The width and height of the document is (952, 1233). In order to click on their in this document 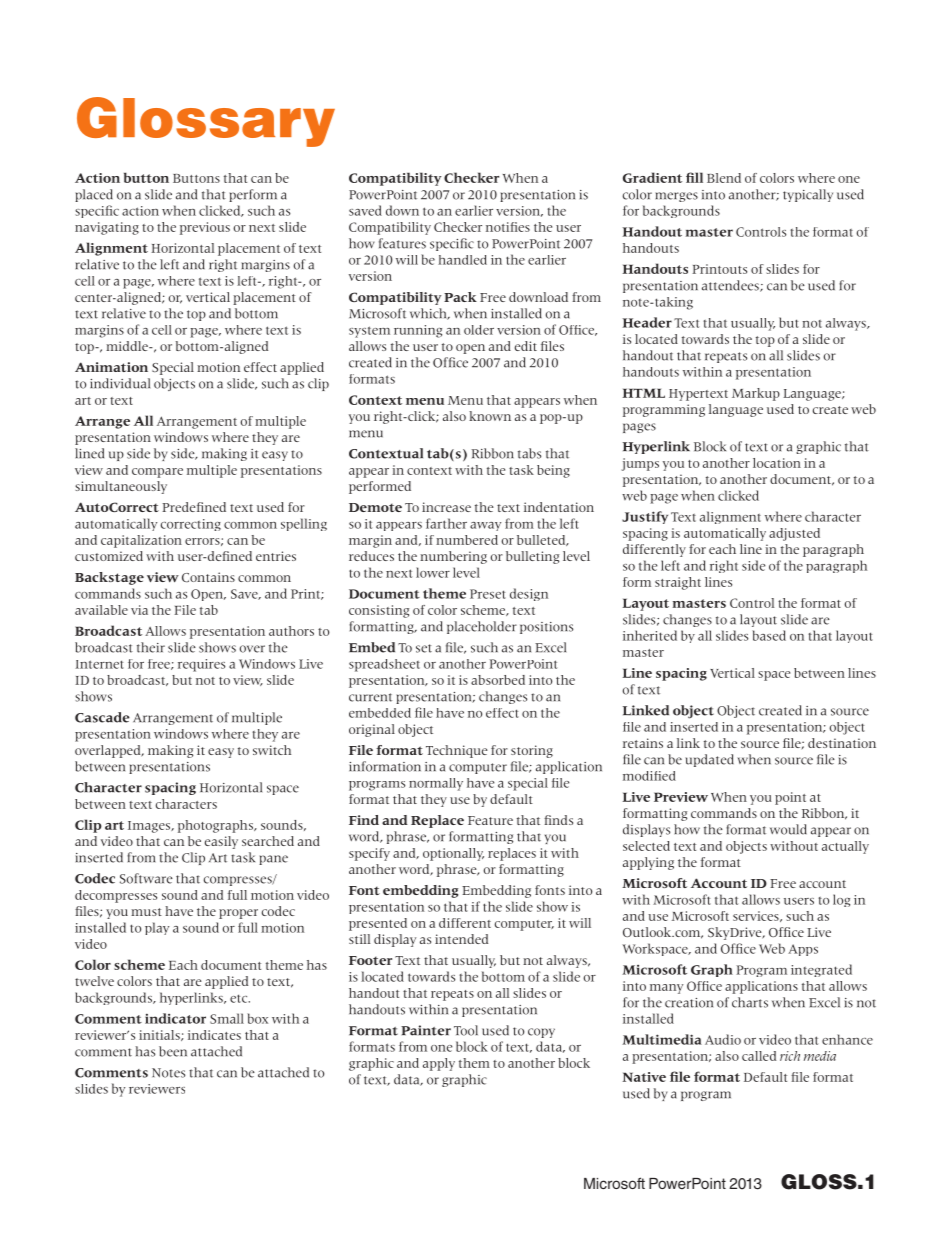, I will do `click(151, 647)`.
